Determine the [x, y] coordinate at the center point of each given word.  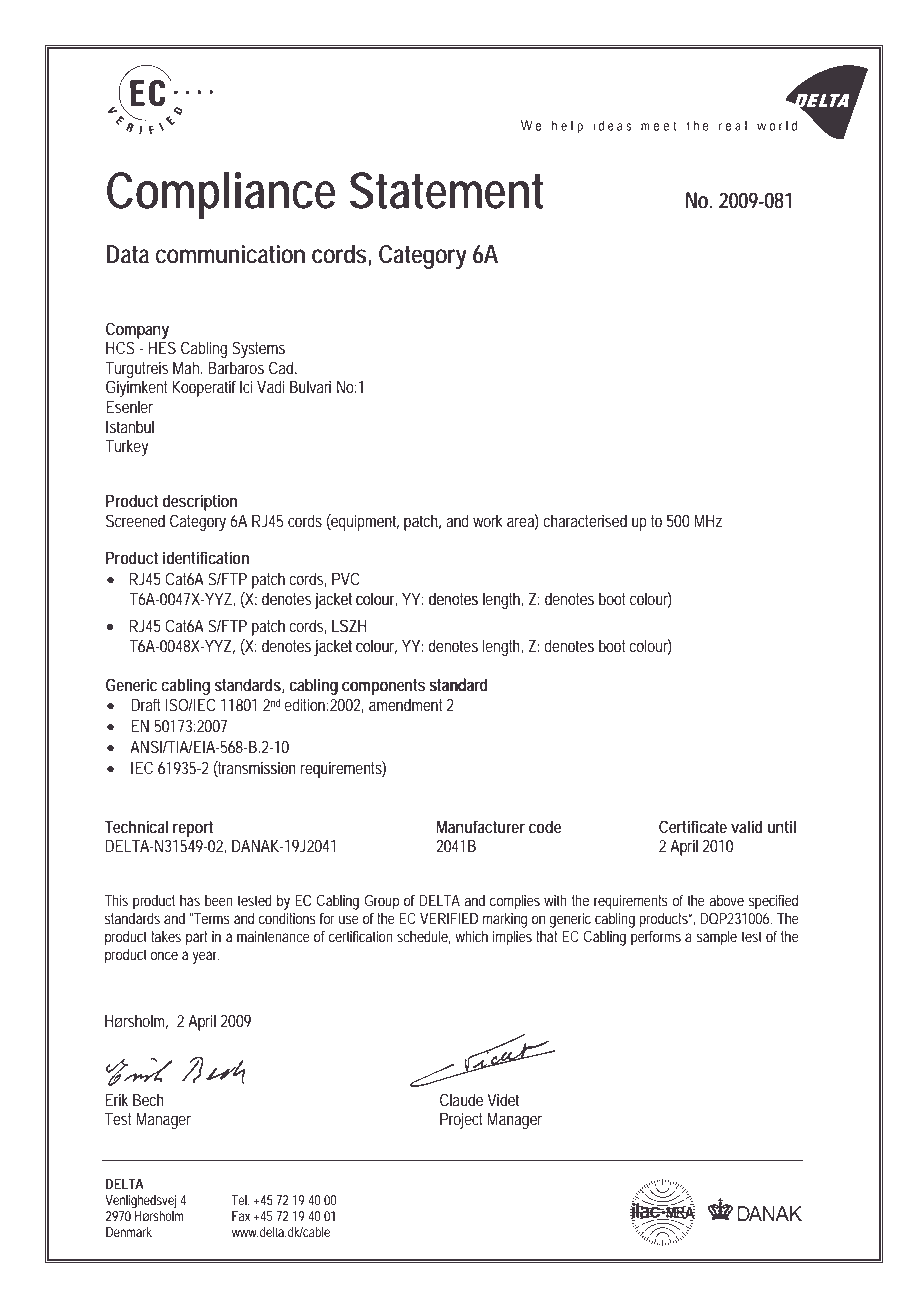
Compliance [221, 195]
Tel [240, 1200]
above [727, 900]
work [488, 520]
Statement [447, 190]
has [190, 900]
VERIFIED [449, 918]
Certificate [693, 826]
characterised [585, 520]
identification [206, 557]
